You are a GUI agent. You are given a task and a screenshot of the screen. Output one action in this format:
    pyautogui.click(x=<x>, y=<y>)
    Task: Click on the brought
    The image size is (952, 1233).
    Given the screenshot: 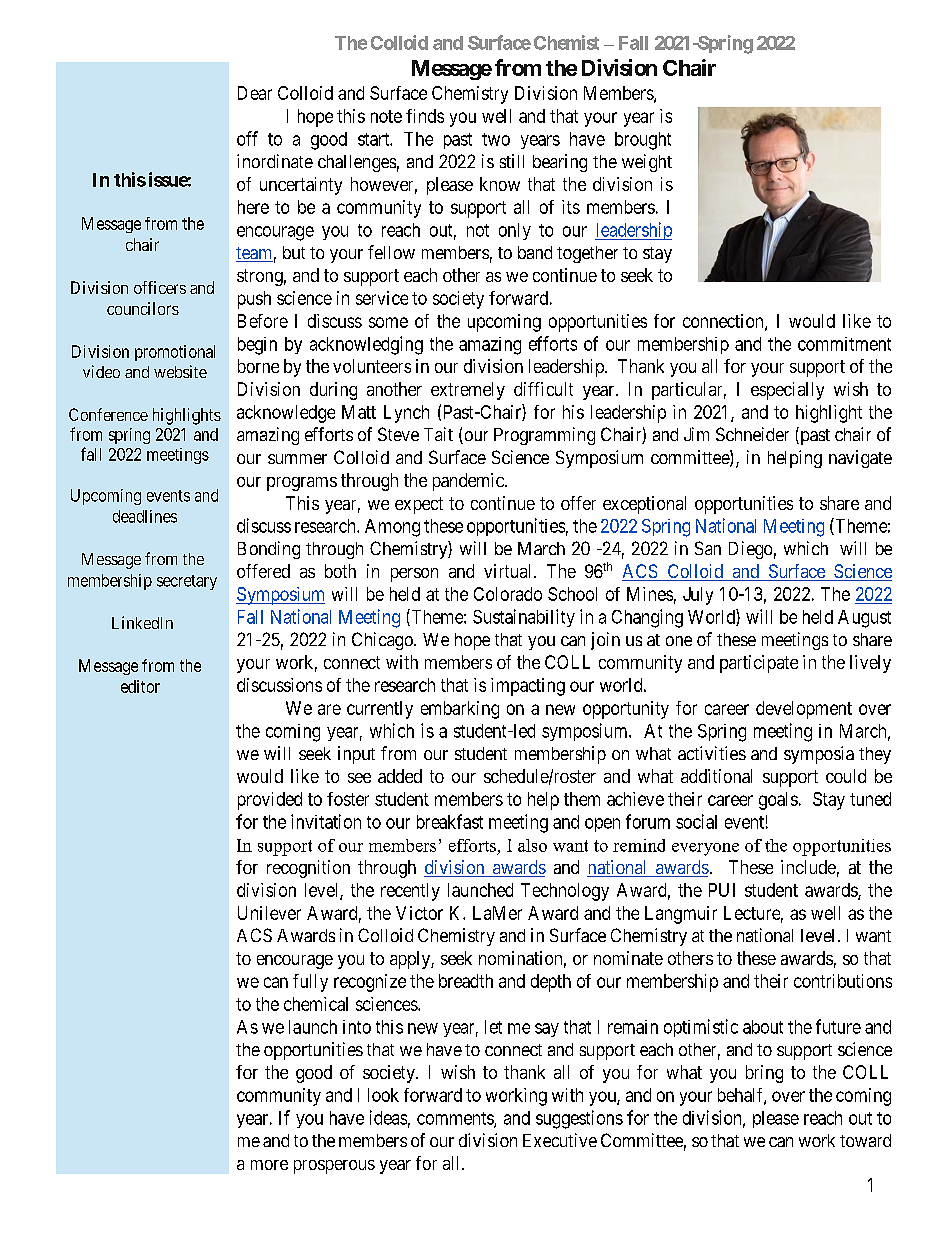 What is the action you would take?
    pyautogui.click(x=643, y=141)
